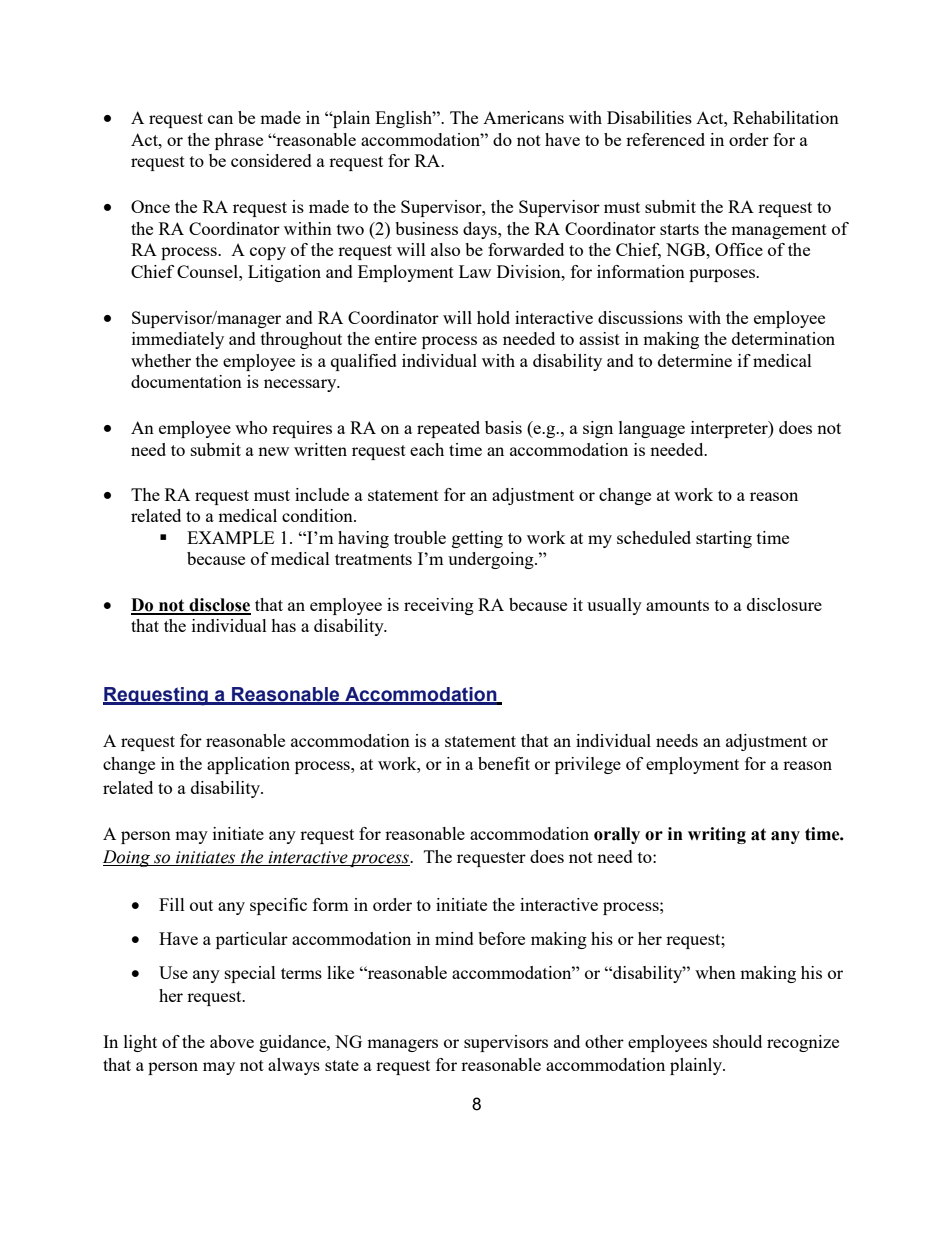 Image resolution: width=952 pixels, height=1233 pixels. Describe the element at coordinates (523, 117) in the screenshot. I see `Americans` at that location.
